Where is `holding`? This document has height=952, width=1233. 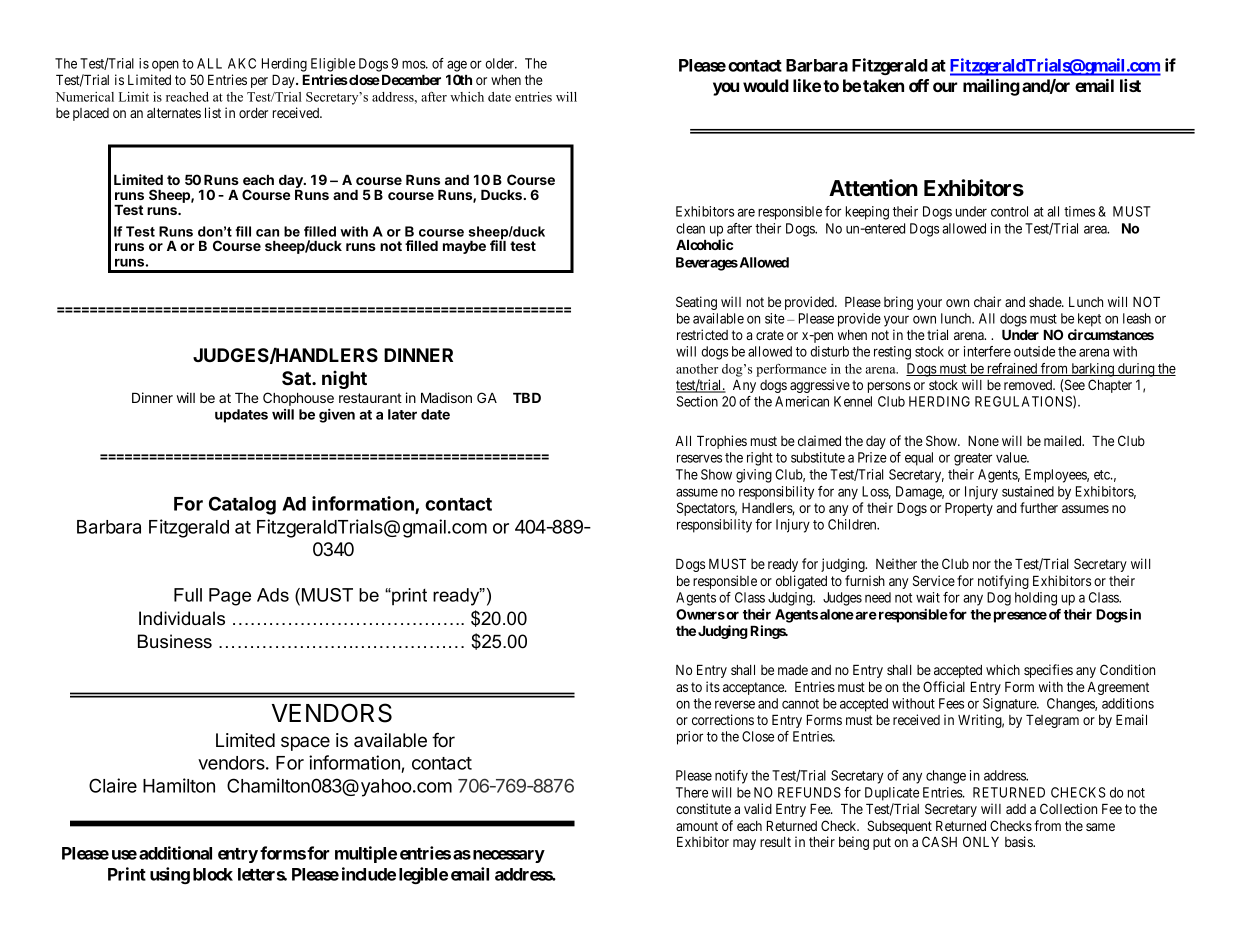
holding is located at coordinates (1036, 599).
